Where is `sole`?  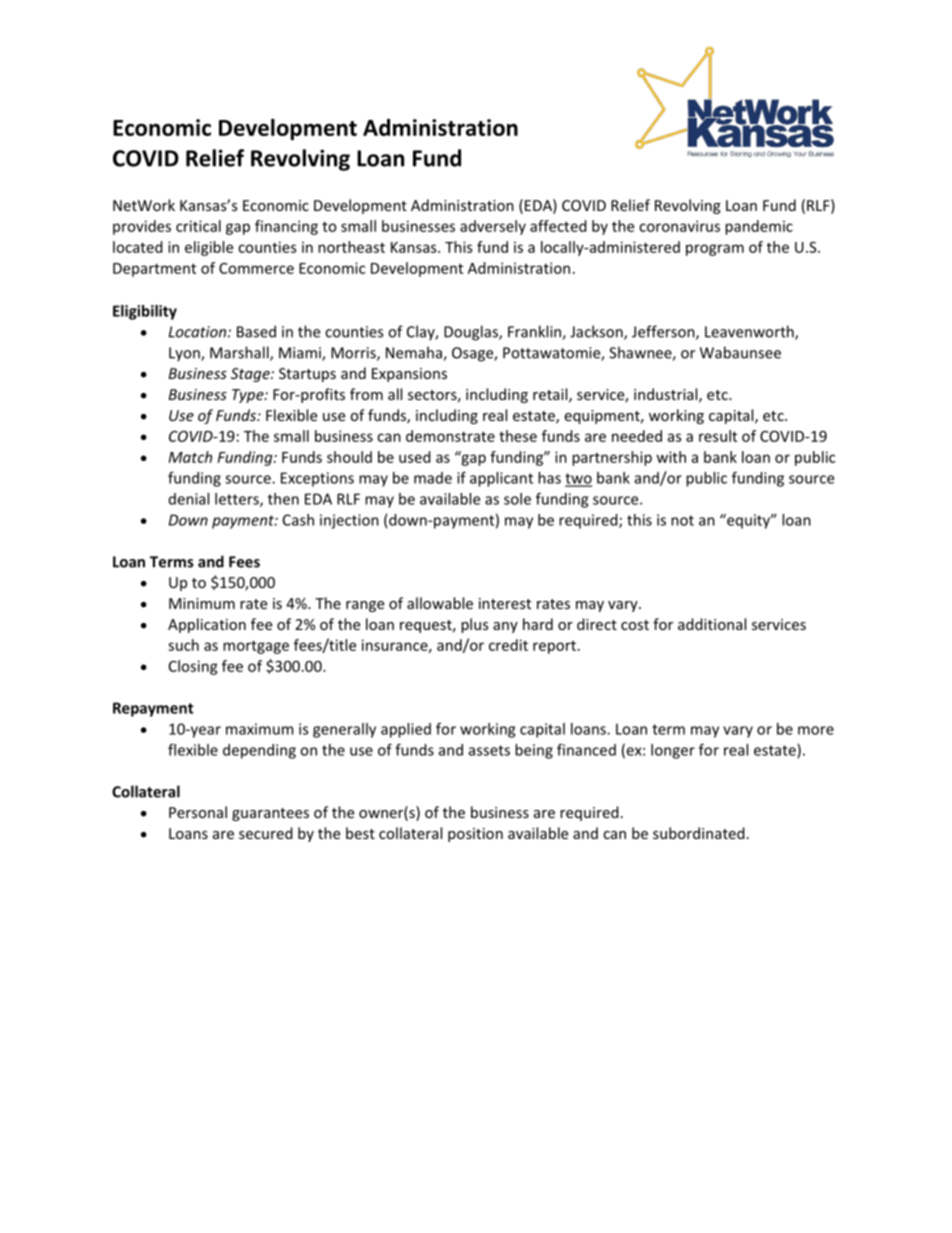 sole is located at coordinates (517, 499).
